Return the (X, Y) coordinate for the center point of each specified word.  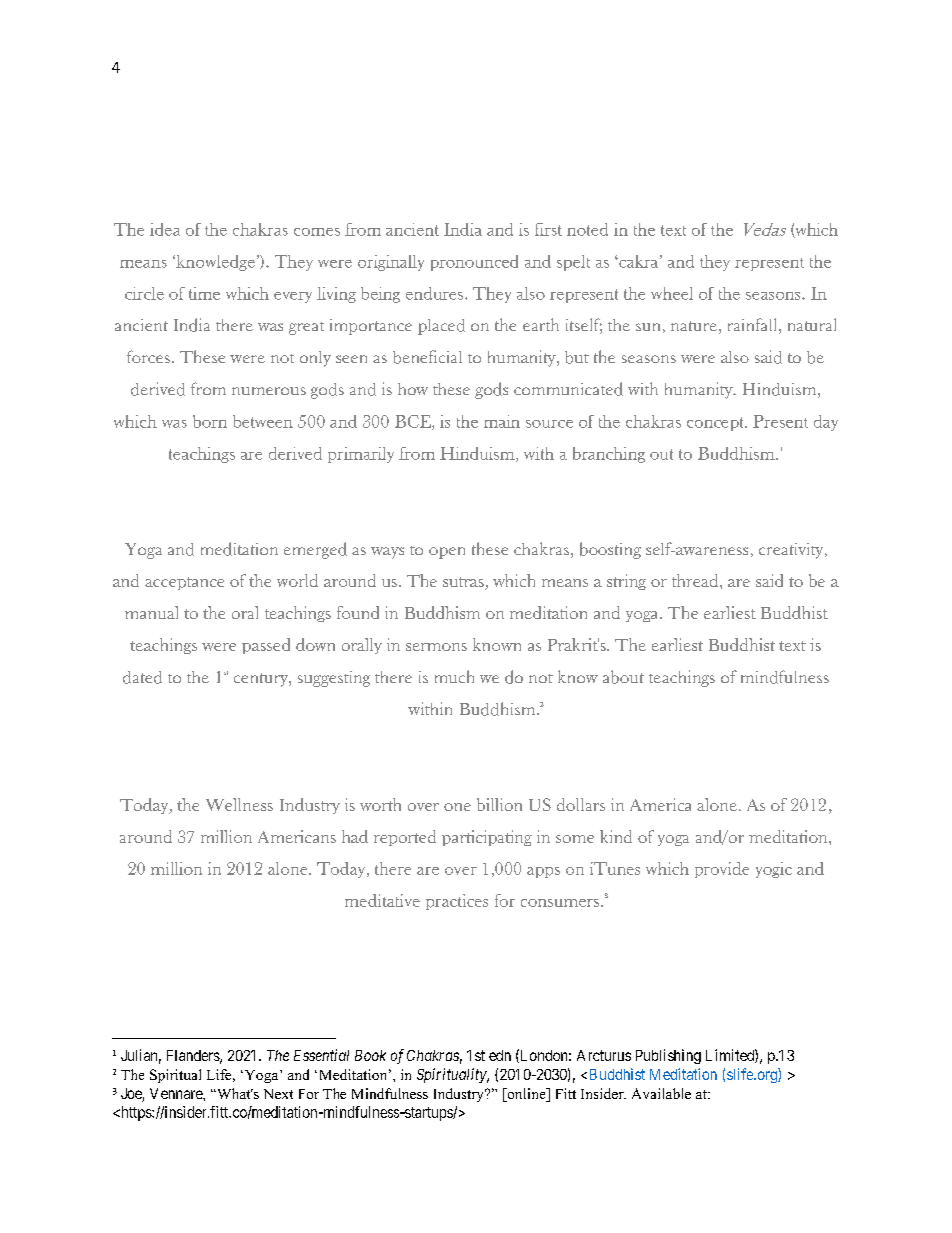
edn (500, 1055)
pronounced (474, 263)
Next (278, 1094)
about (623, 677)
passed (266, 646)
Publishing (668, 1056)
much (454, 676)
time (204, 293)
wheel (672, 293)
